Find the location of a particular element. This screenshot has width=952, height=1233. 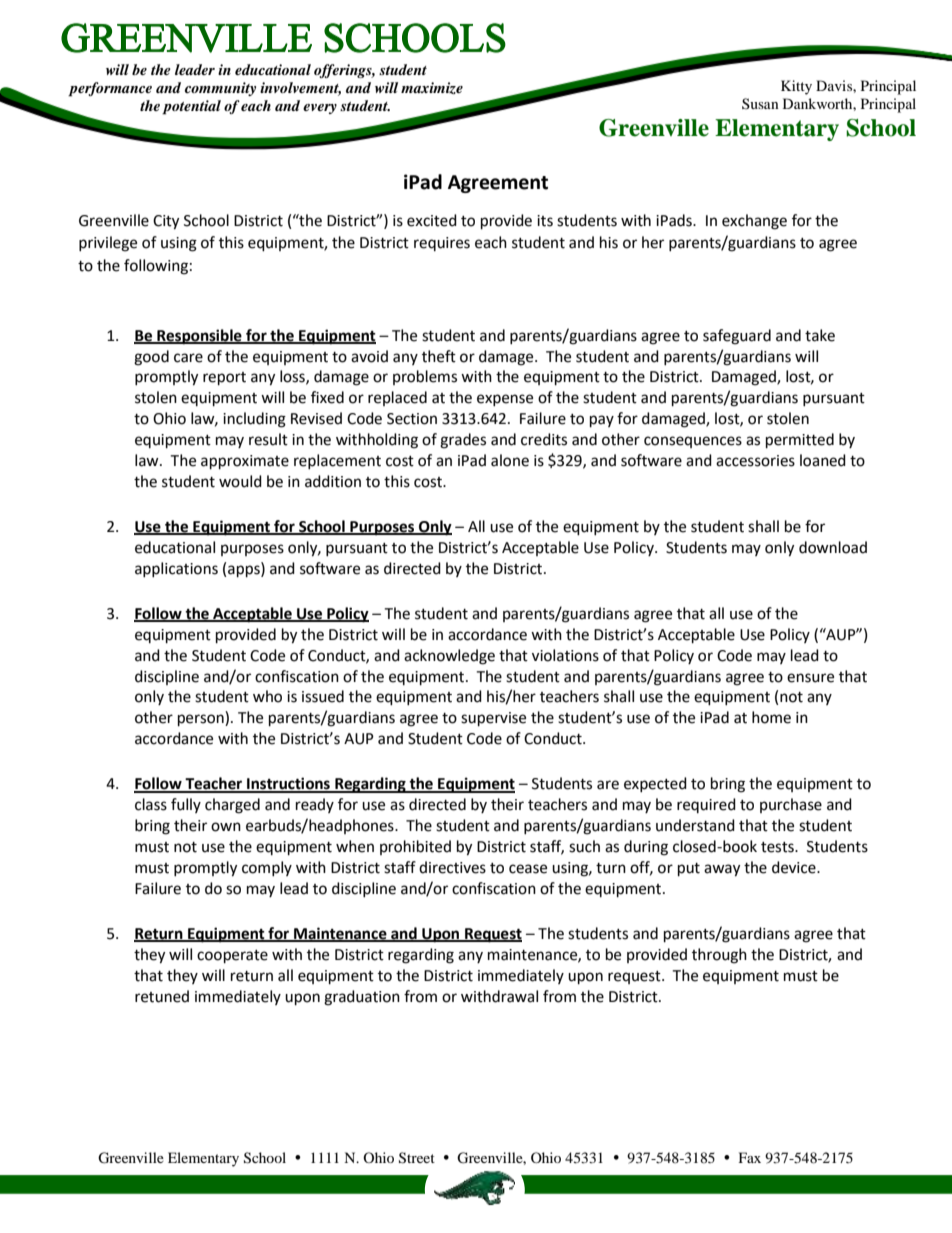

maximize is located at coordinates (432, 88).
